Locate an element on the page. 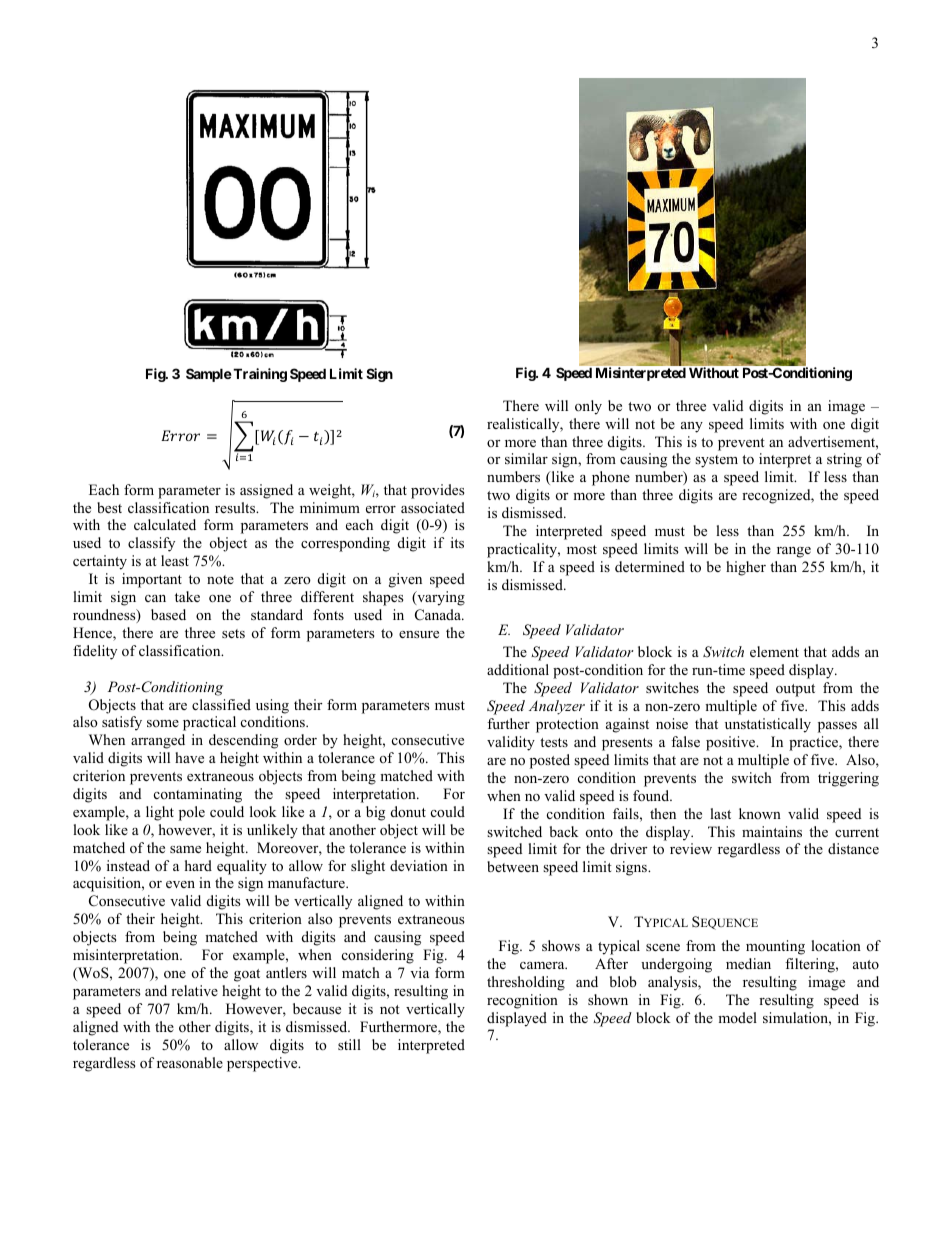 The width and height of the page is (952, 1233). any is located at coordinates (692, 427).
